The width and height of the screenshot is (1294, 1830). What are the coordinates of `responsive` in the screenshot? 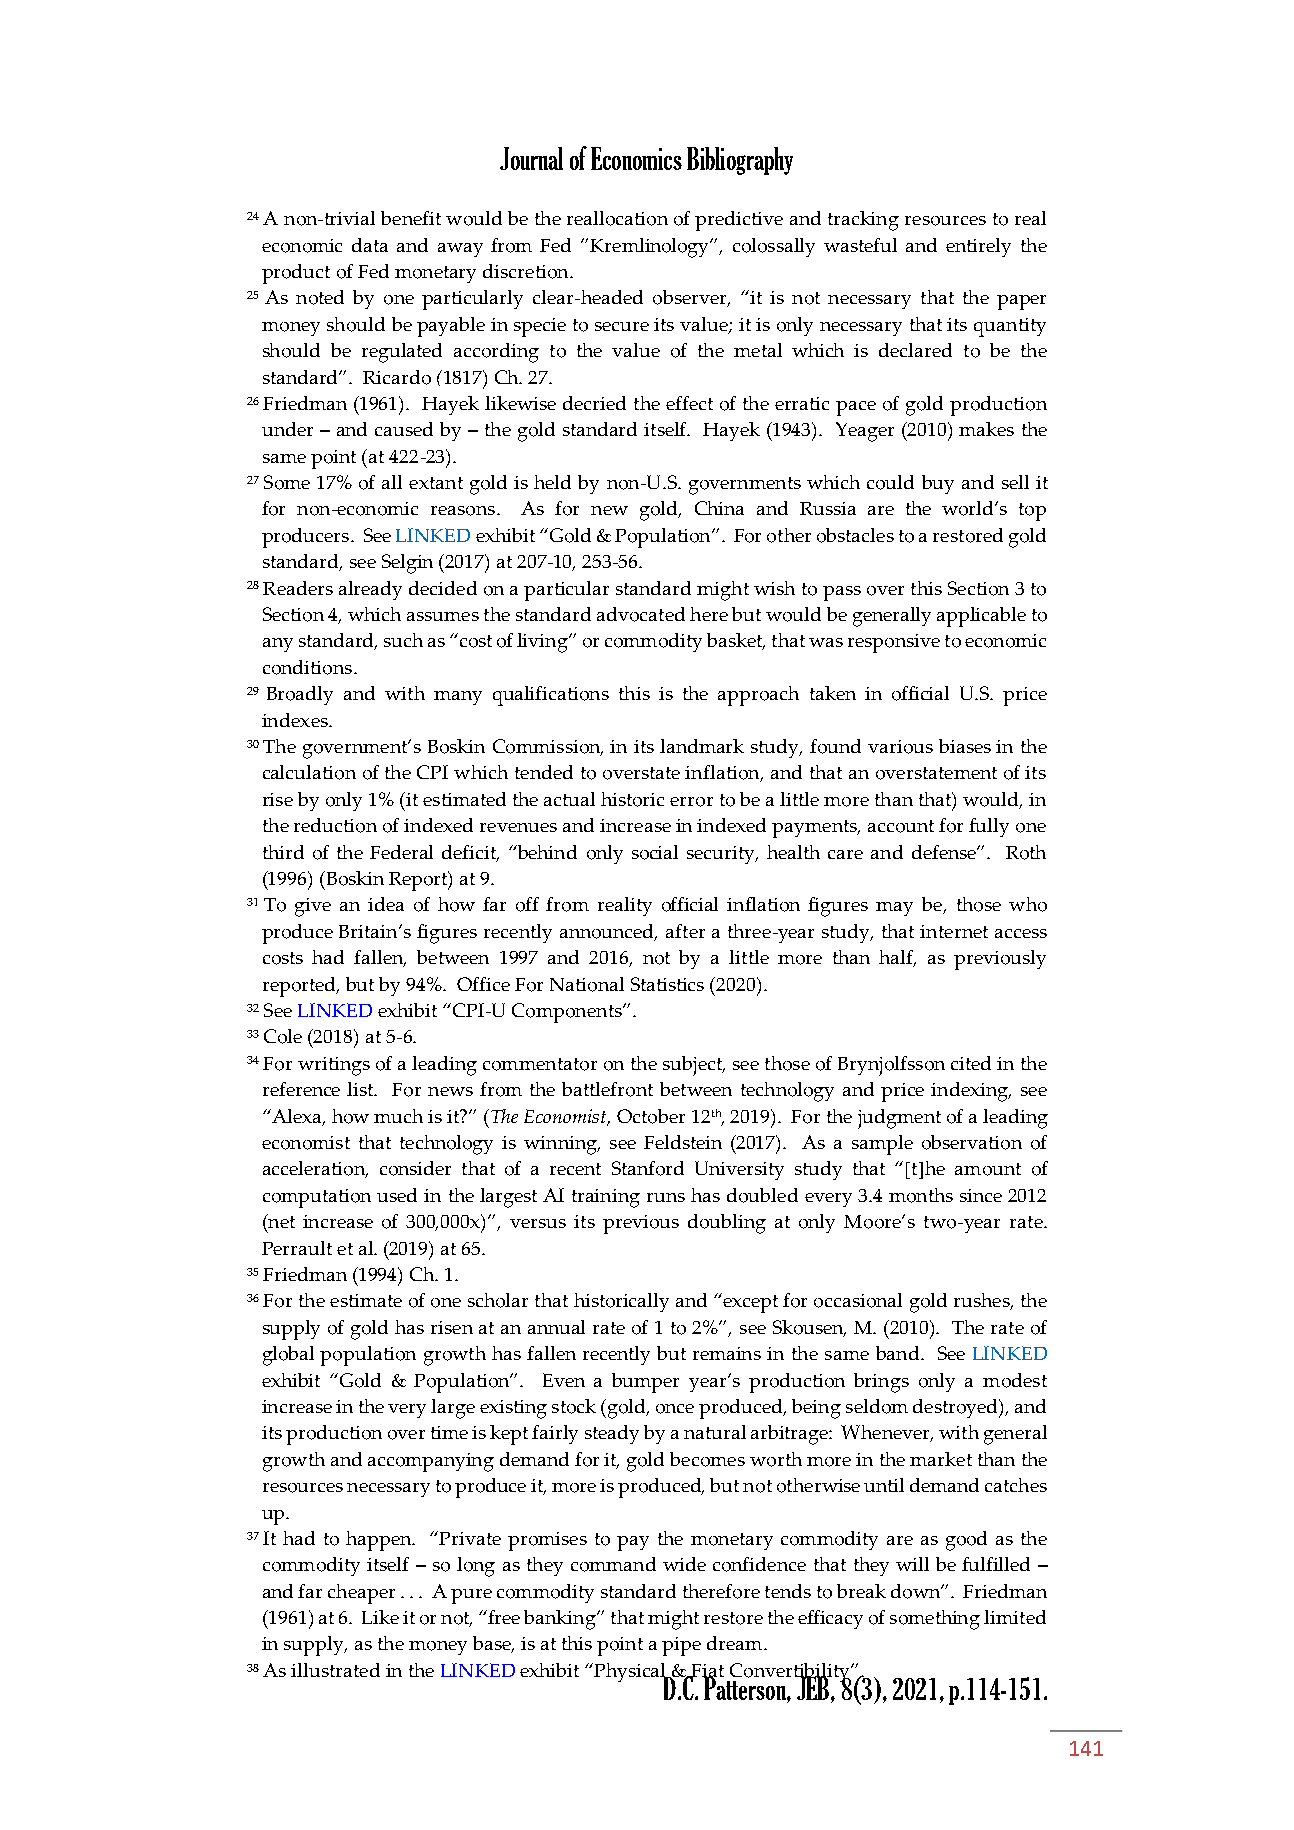 It's located at (894, 643).
